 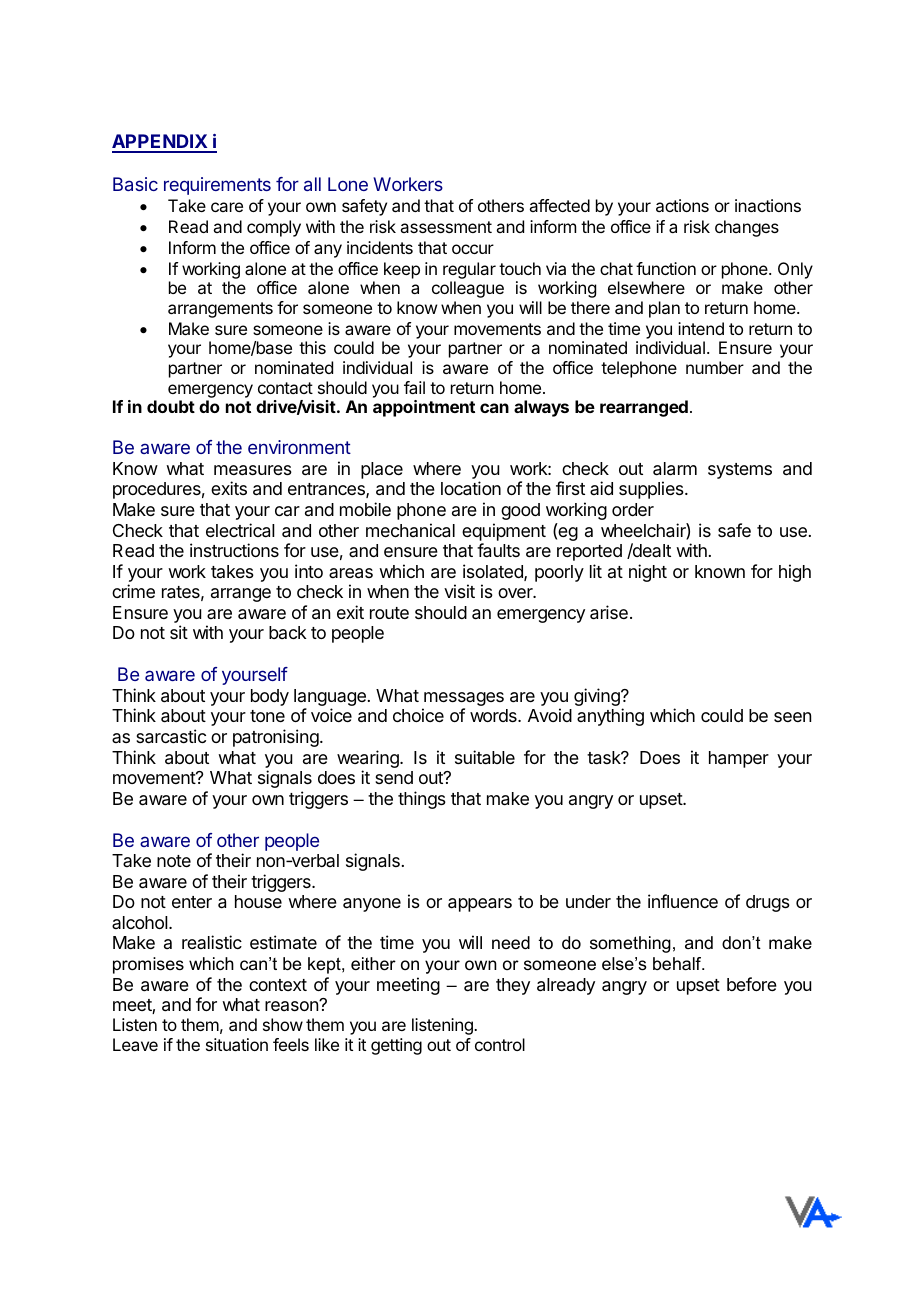 I want to click on influence, so click(x=683, y=901).
